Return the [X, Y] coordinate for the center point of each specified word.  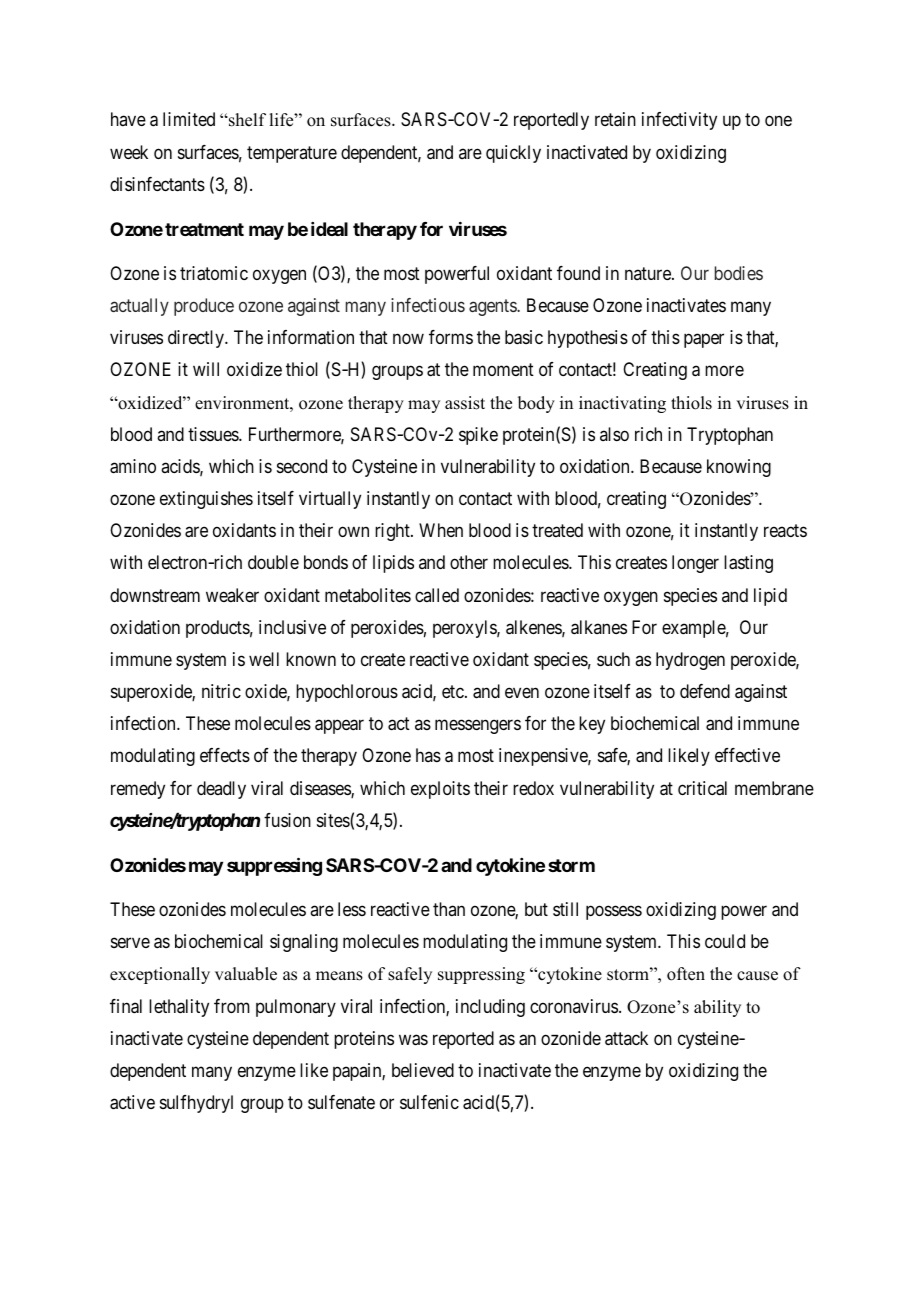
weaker [232, 595]
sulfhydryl [196, 1104]
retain [615, 119]
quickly [513, 154]
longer [695, 564]
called [437, 595]
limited [189, 119]
